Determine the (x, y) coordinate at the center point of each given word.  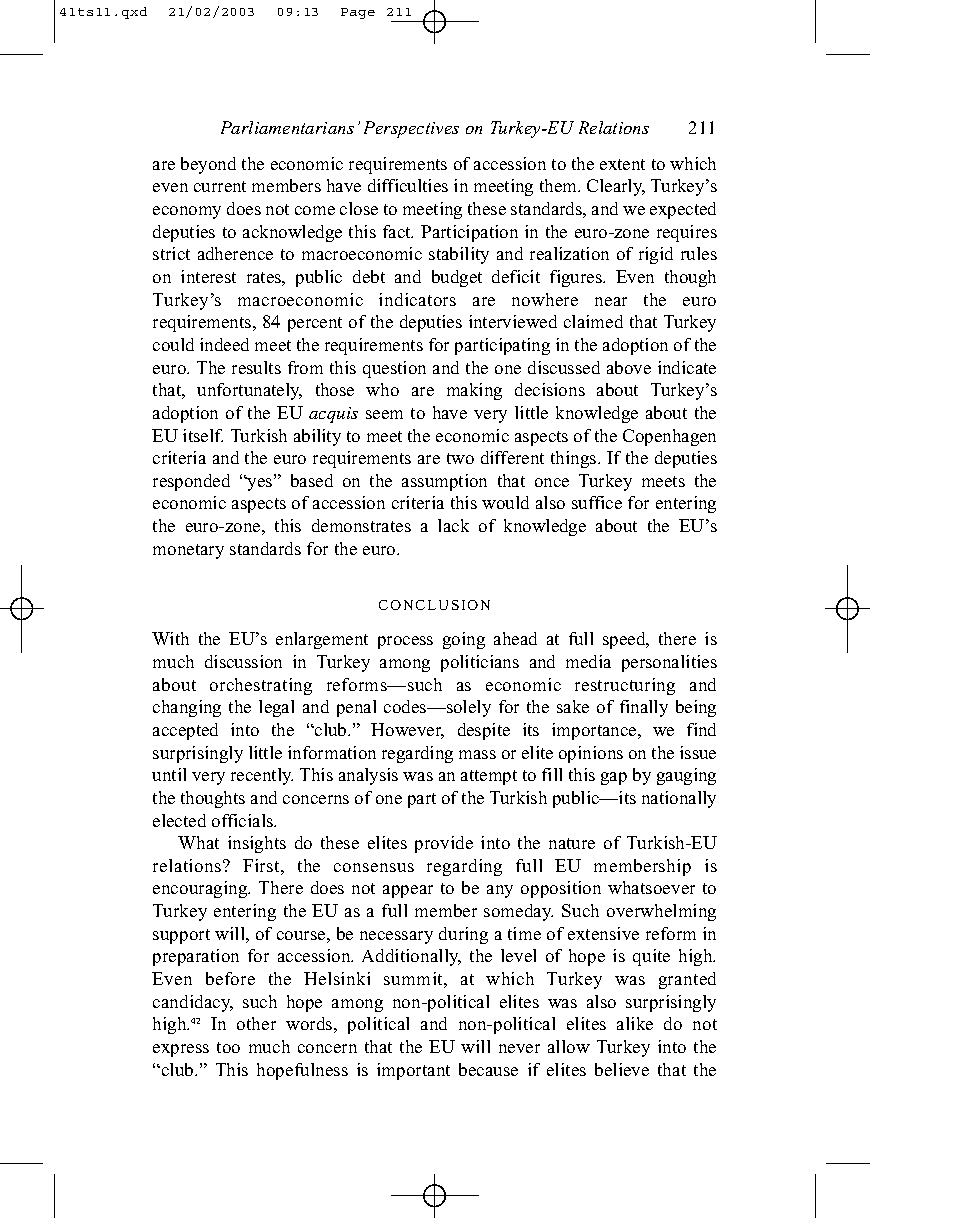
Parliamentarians (287, 127)
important (413, 1071)
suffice (597, 502)
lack (453, 525)
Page (358, 13)
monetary (188, 551)
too (228, 1047)
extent (622, 164)
